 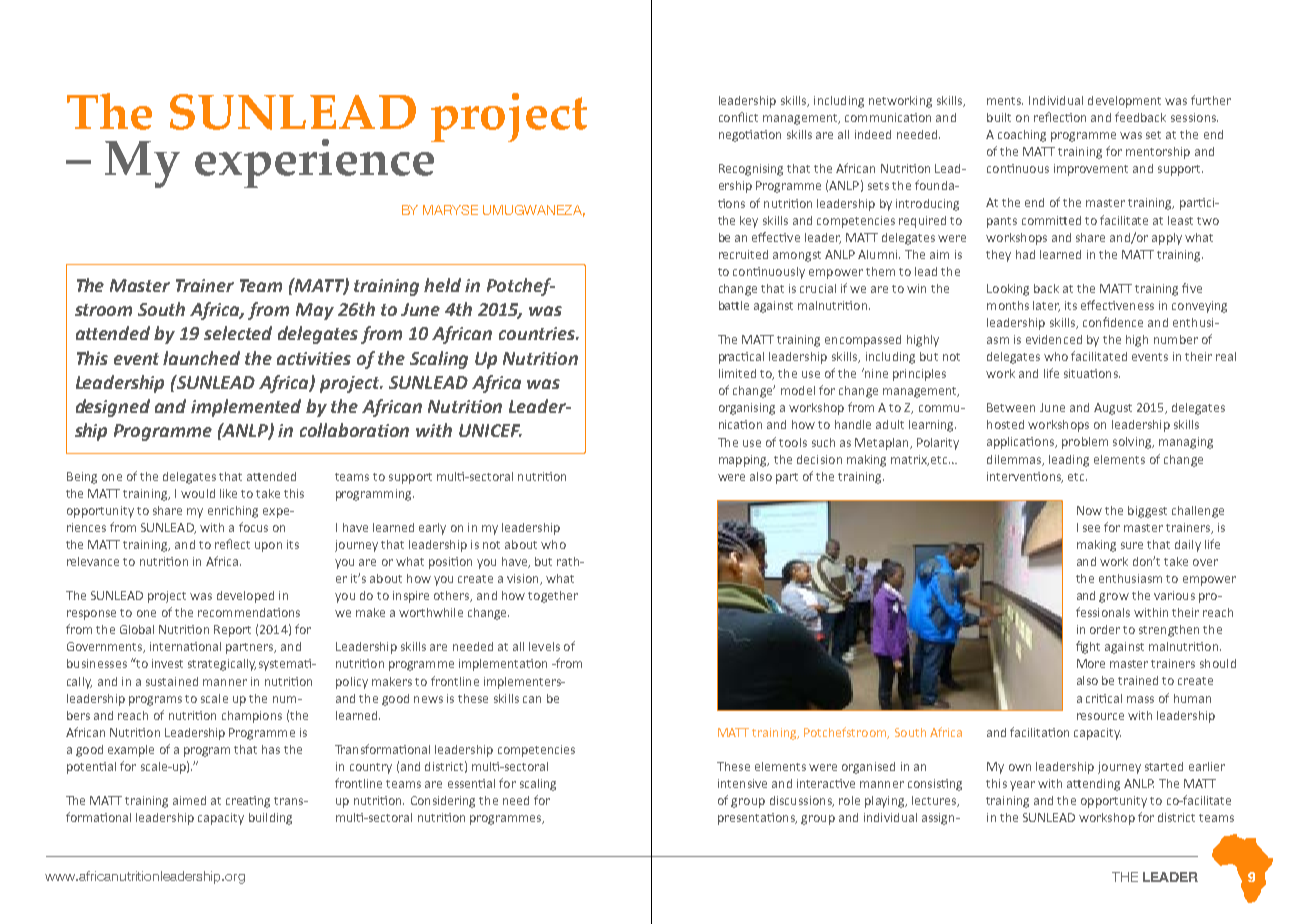 I want to click on problem, so click(x=1085, y=443).
